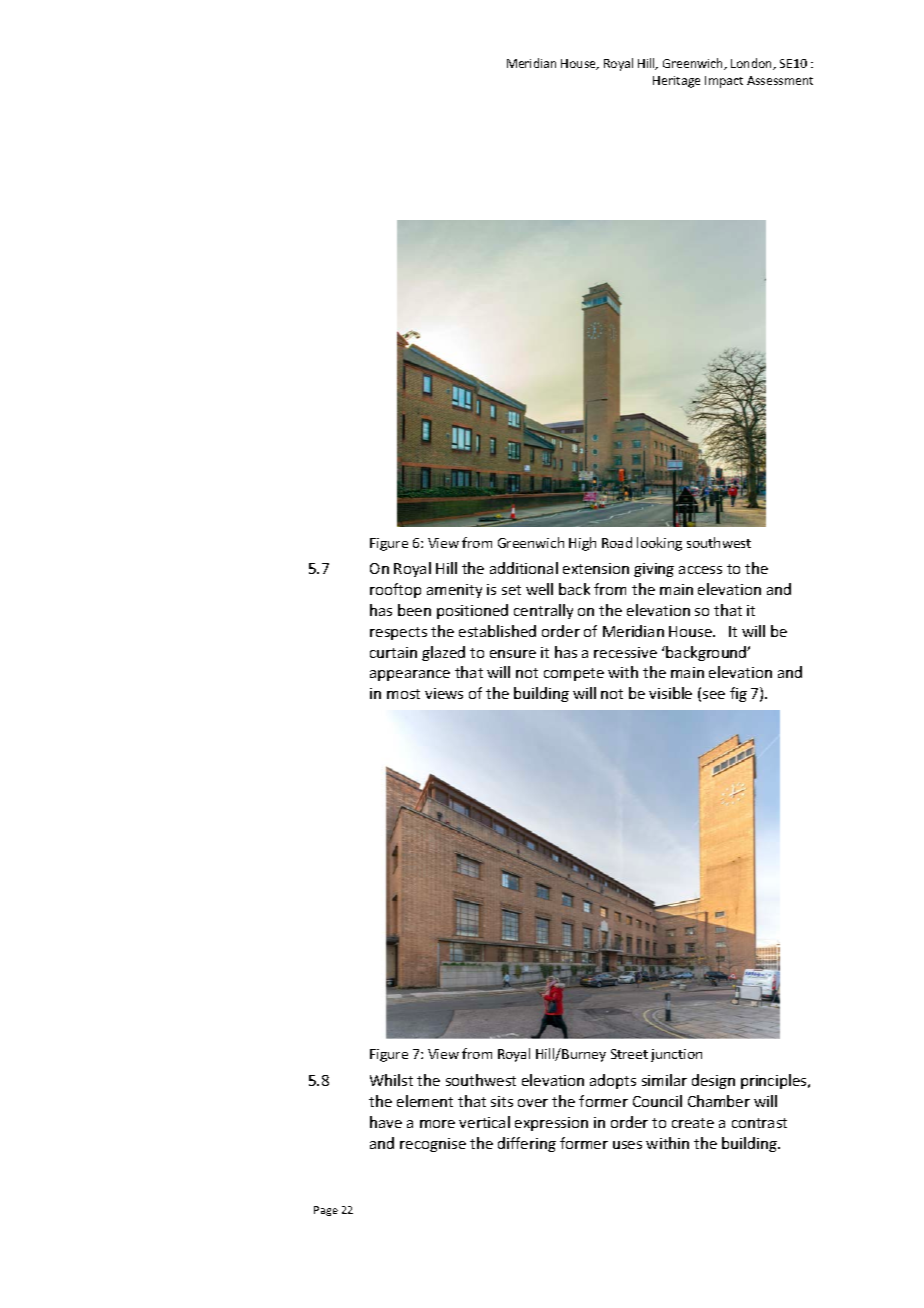 This document has height=1308, width=924. What do you see at coordinates (391, 1080) in the document?
I see `Whilst` at bounding box center [391, 1080].
